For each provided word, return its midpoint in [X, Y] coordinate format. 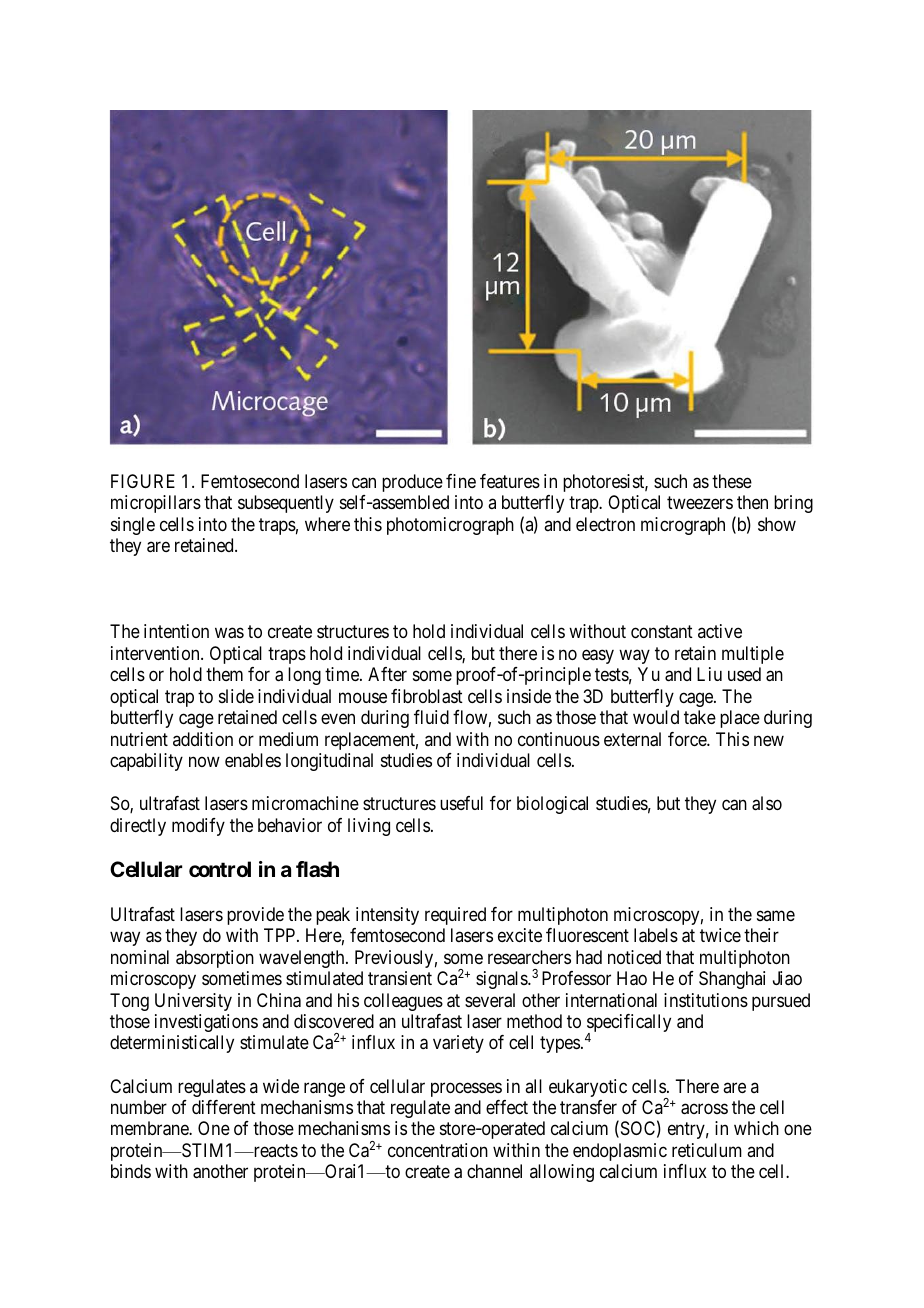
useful [461, 803]
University [193, 1002]
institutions [706, 1000]
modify [198, 827]
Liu [709, 674]
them [224, 674]
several [490, 1000]
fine [461, 481]
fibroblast [427, 696]
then [752, 502]
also [767, 803]
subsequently [286, 504]
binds [131, 1171]
